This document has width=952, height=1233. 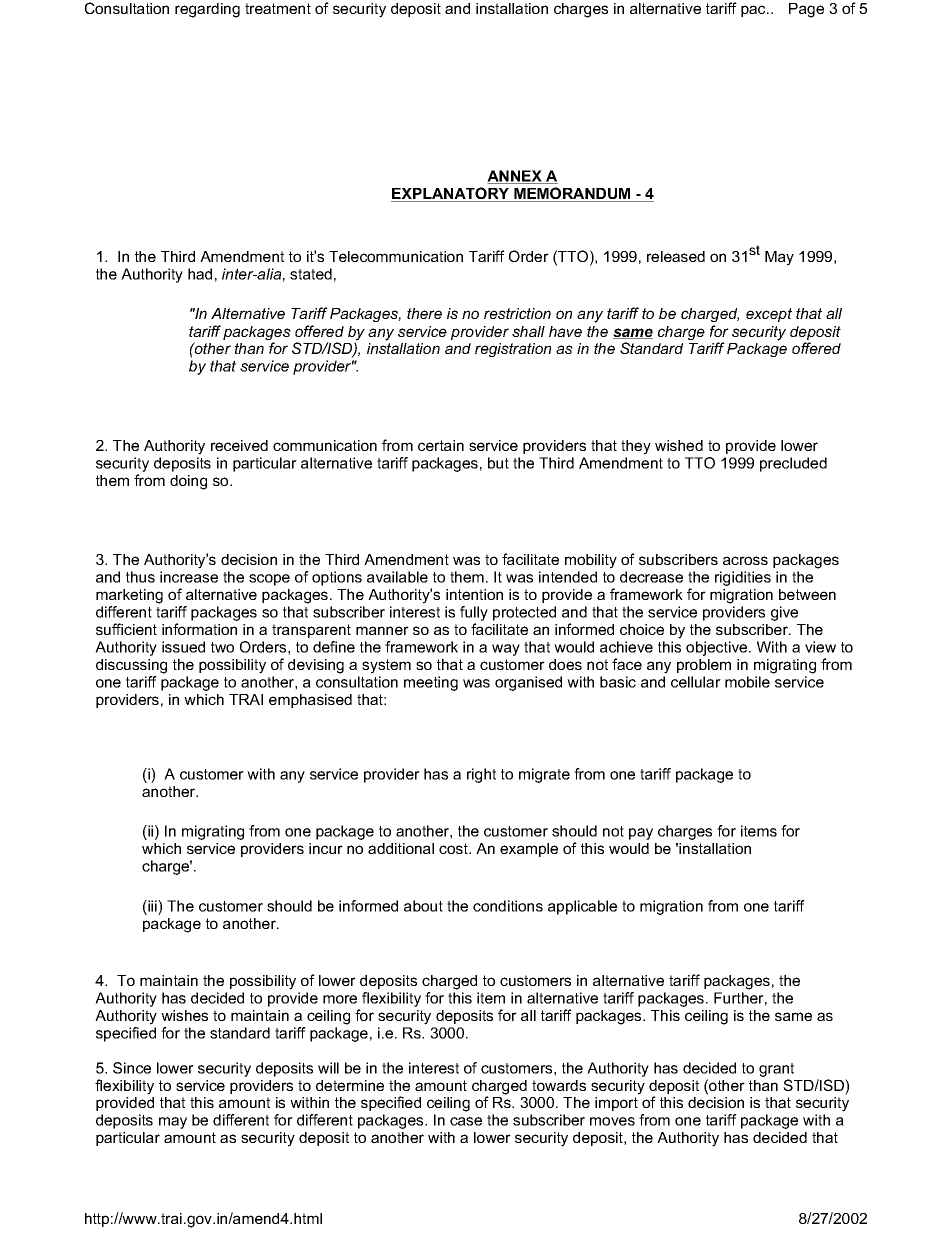 What do you see at coordinates (776, 1070) in the document?
I see `grant` at bounding box center [776, 1070].
